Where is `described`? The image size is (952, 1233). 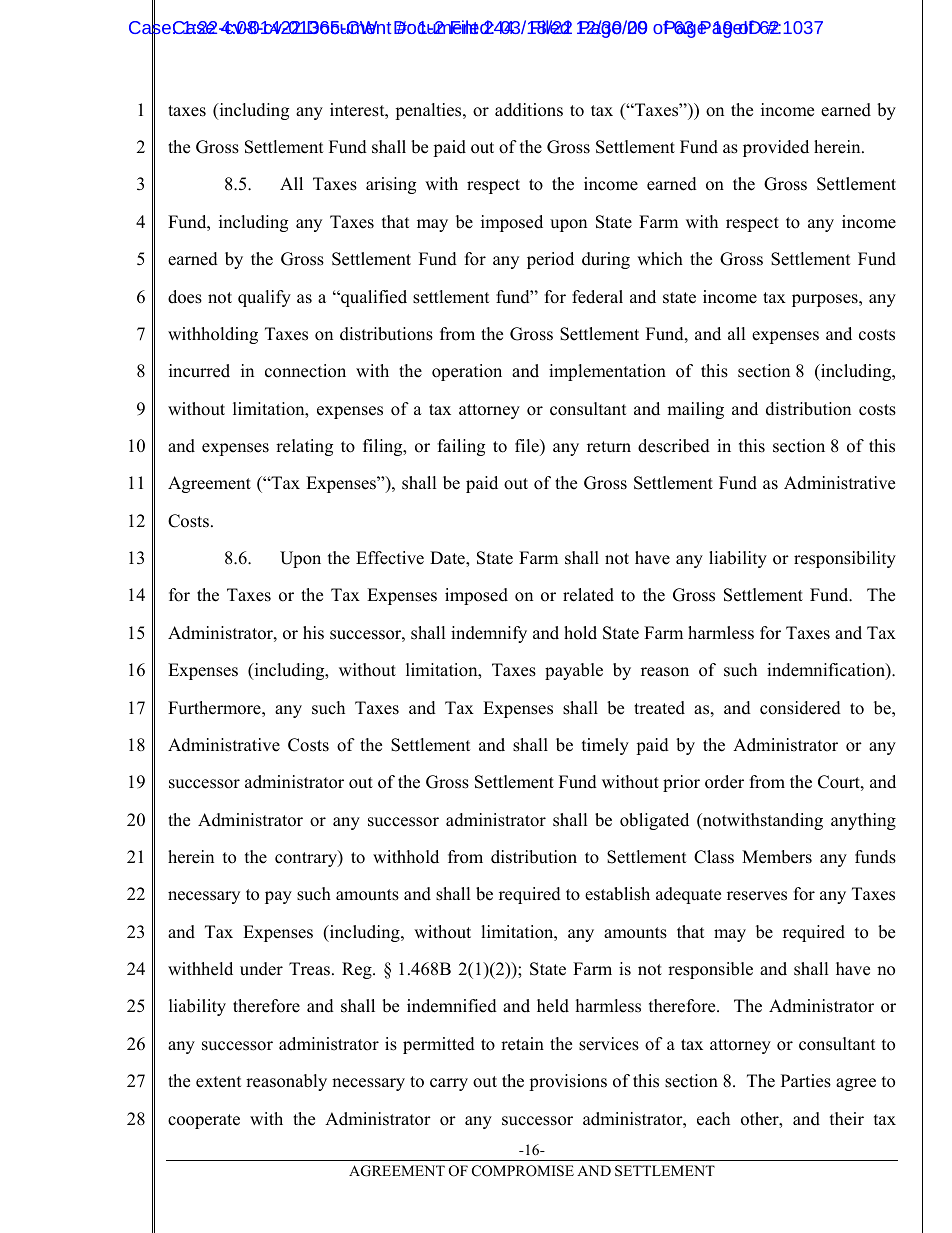 described is located at coordinates (674, 446).
